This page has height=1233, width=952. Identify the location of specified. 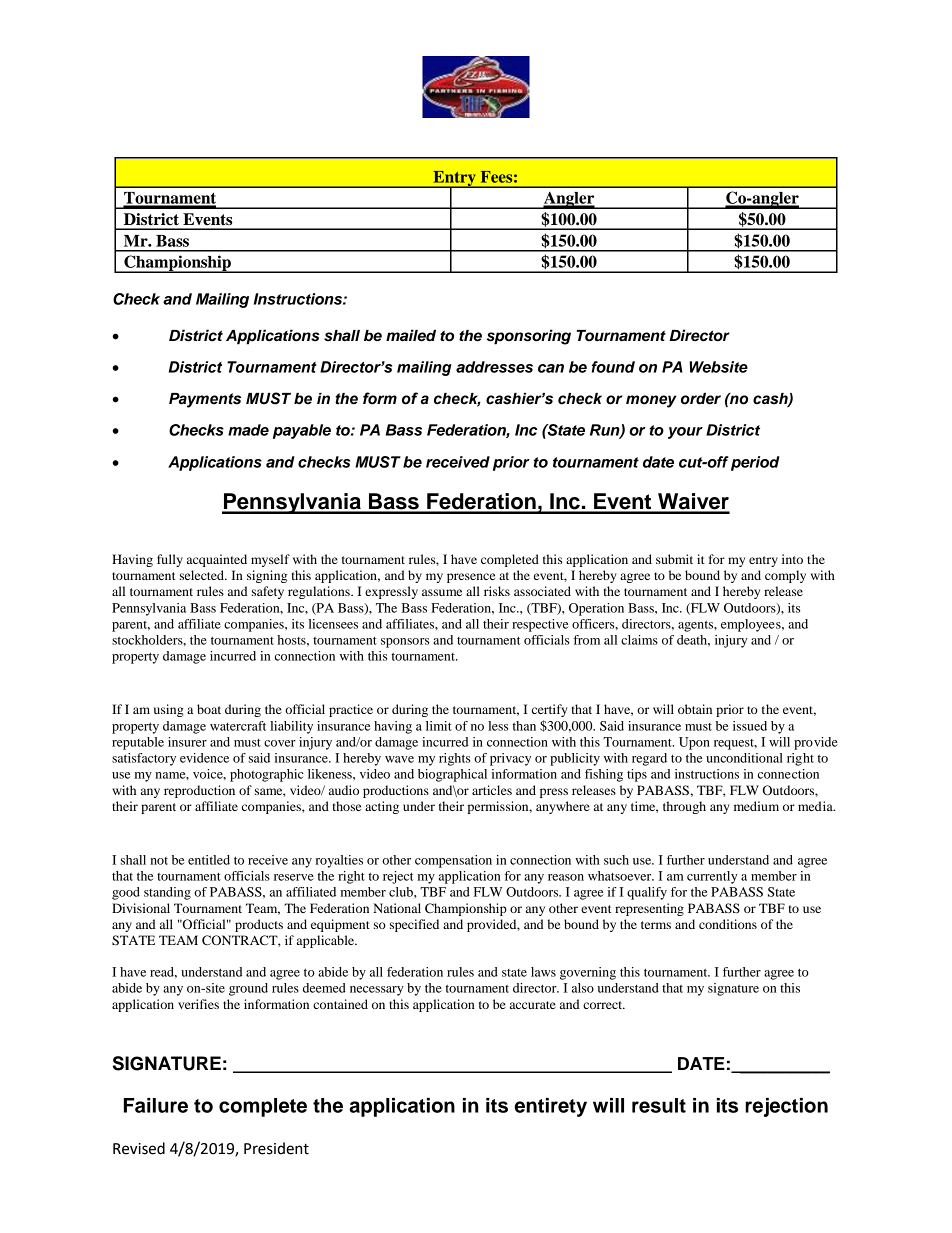
(414, 925).
